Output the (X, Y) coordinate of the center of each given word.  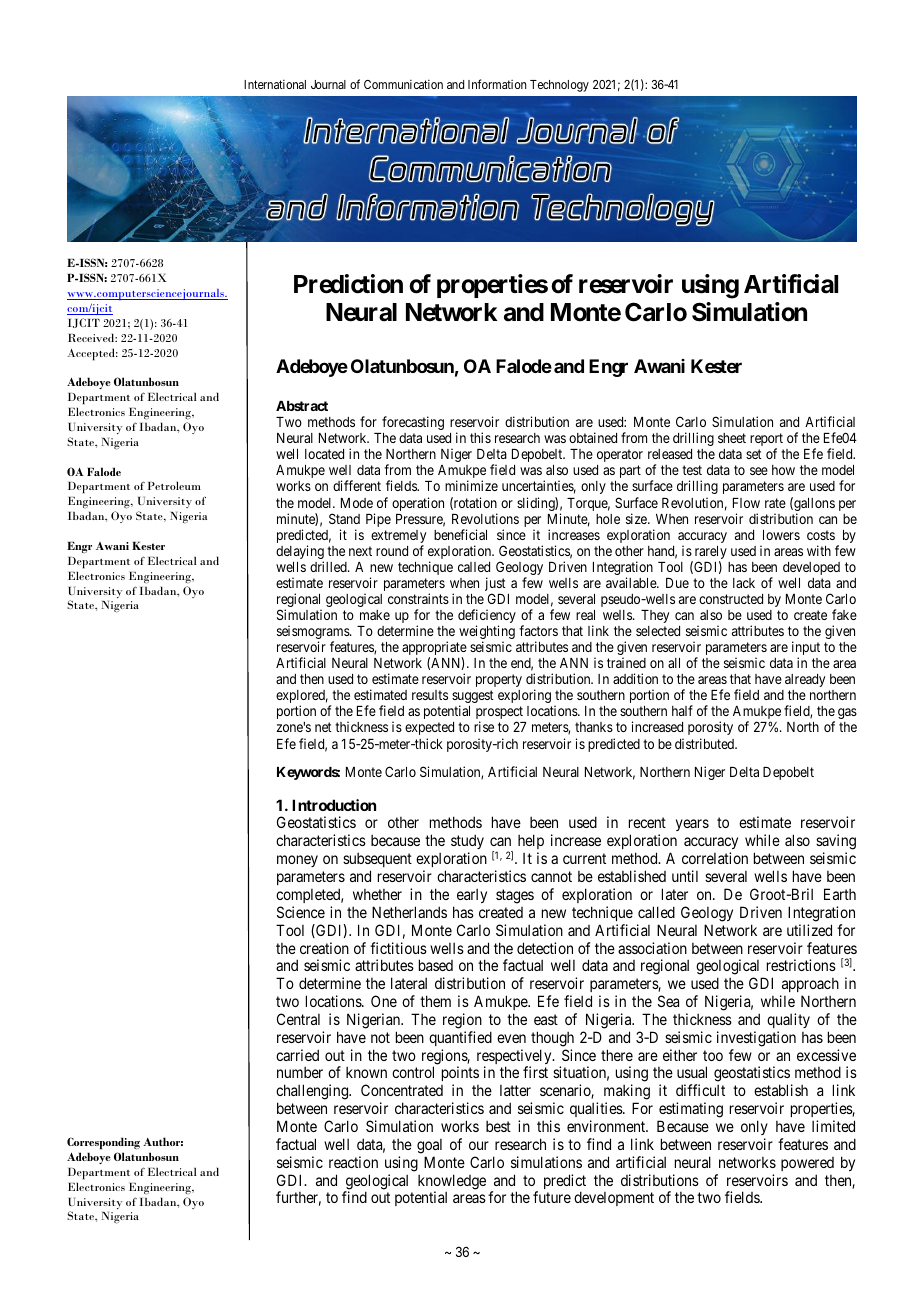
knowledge (452, 1183)
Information (497, 84)
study (467, 843)
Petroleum (174, 485)
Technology (559, 86)
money (297, 861)
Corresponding (103, 1143)
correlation (715, 858)
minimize (471, 485)
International (275, 84)
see (759, 471)
